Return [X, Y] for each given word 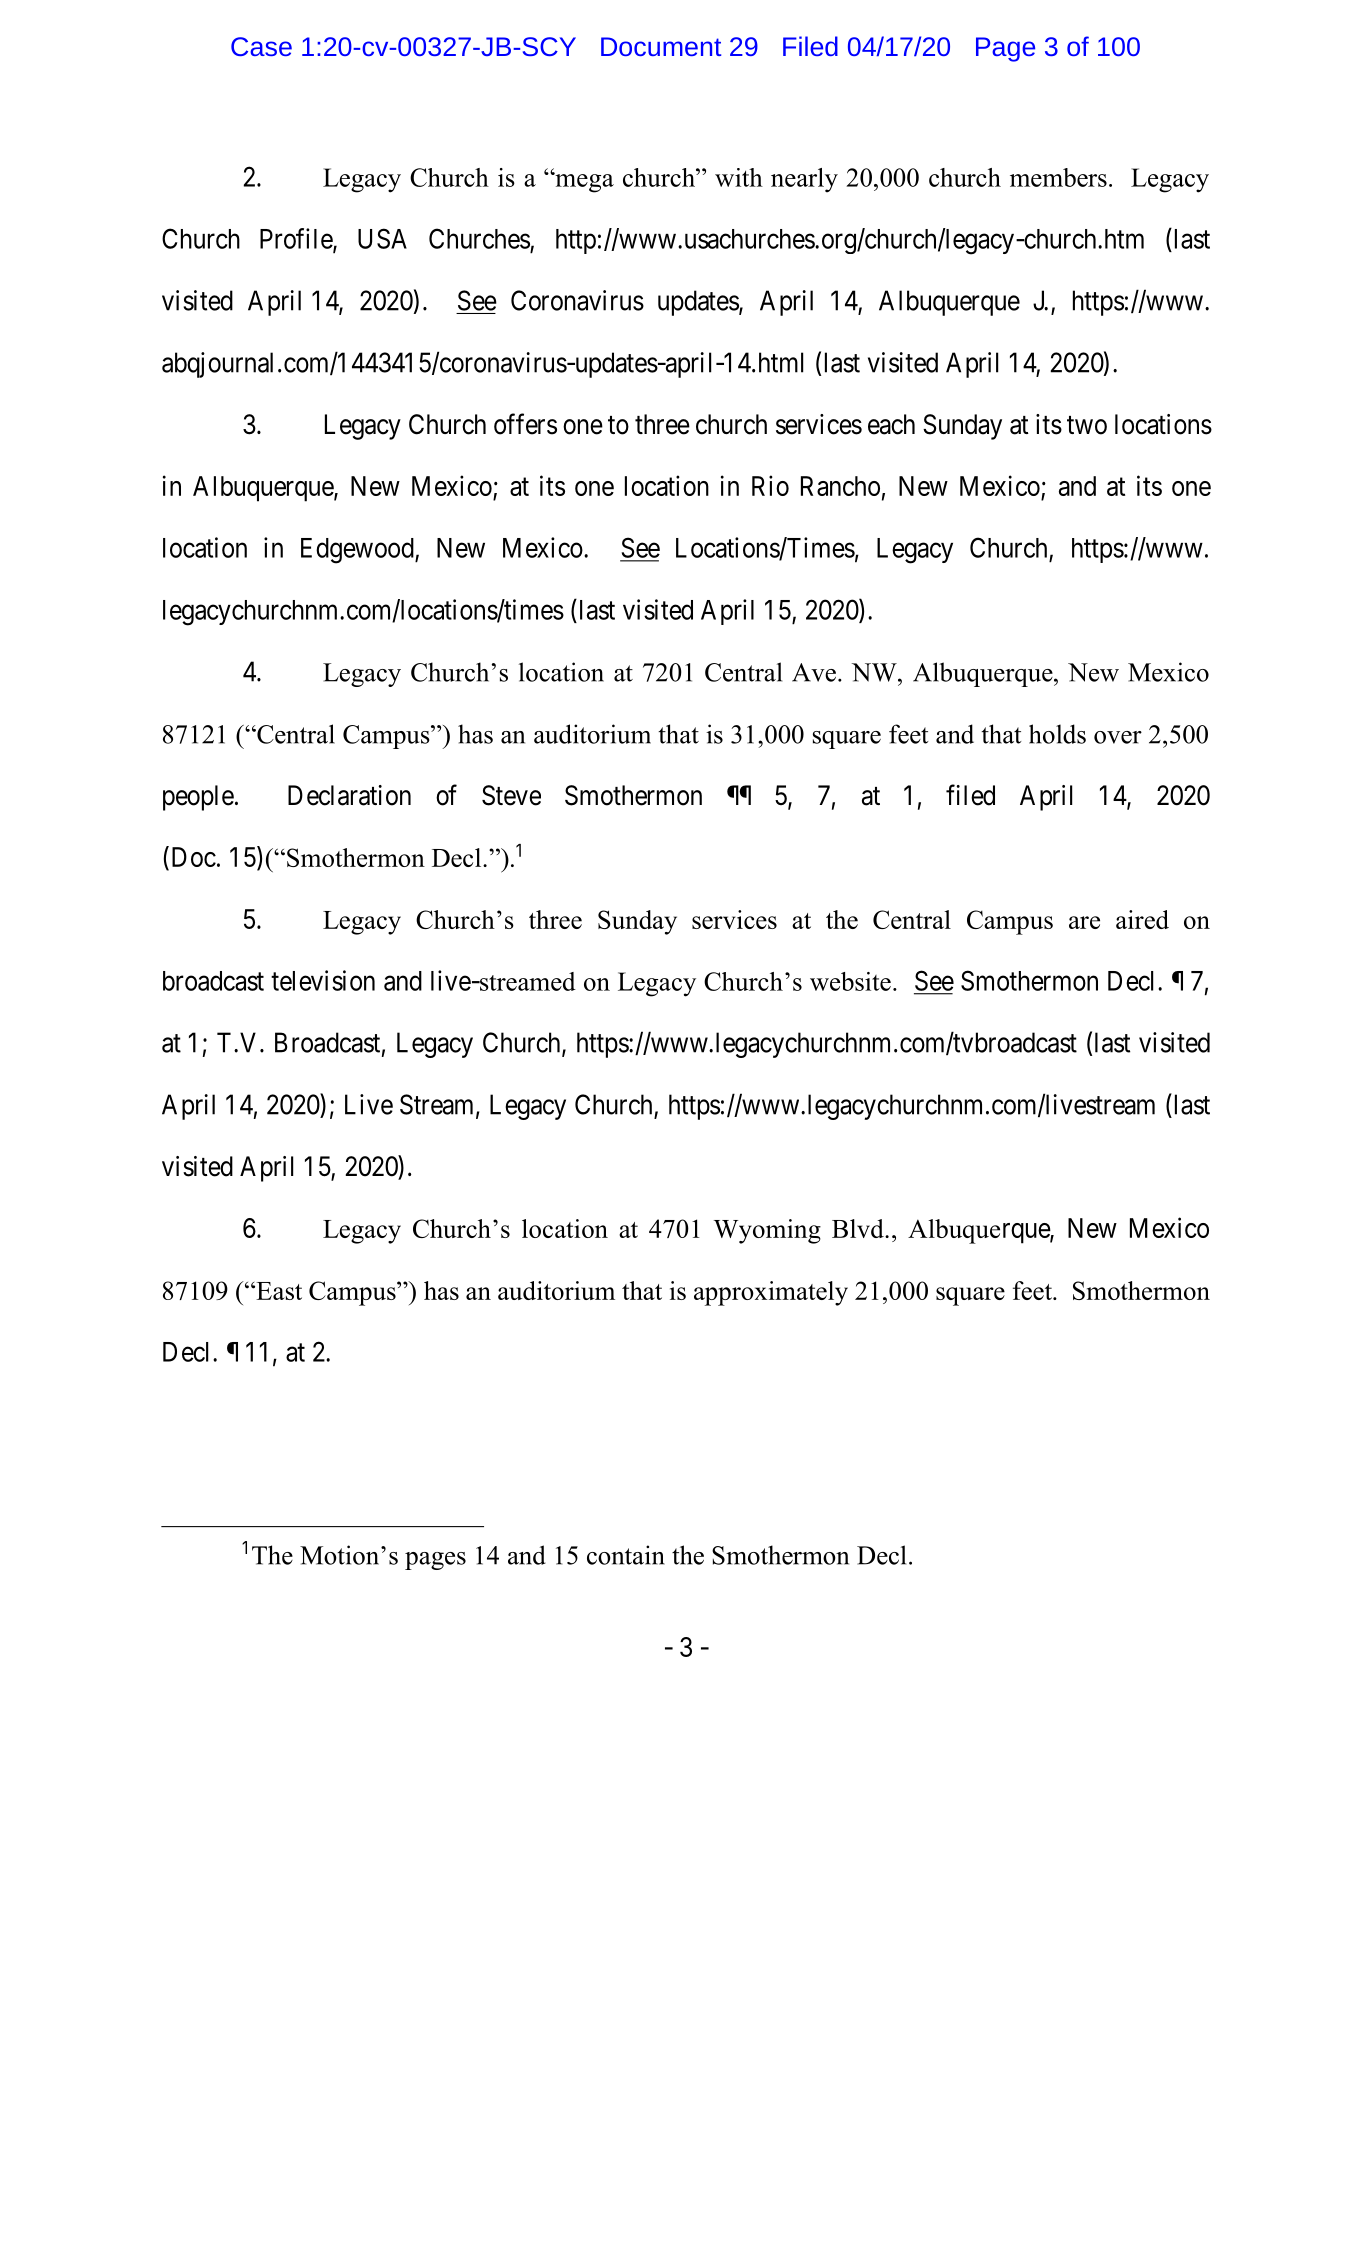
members [1058, 177]
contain [626, 1555]
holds [1057, 734]
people [198, 798]
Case [261, 46]
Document [661, 46]
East [278, 1291]
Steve [511, 795]
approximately [771, 1293]
